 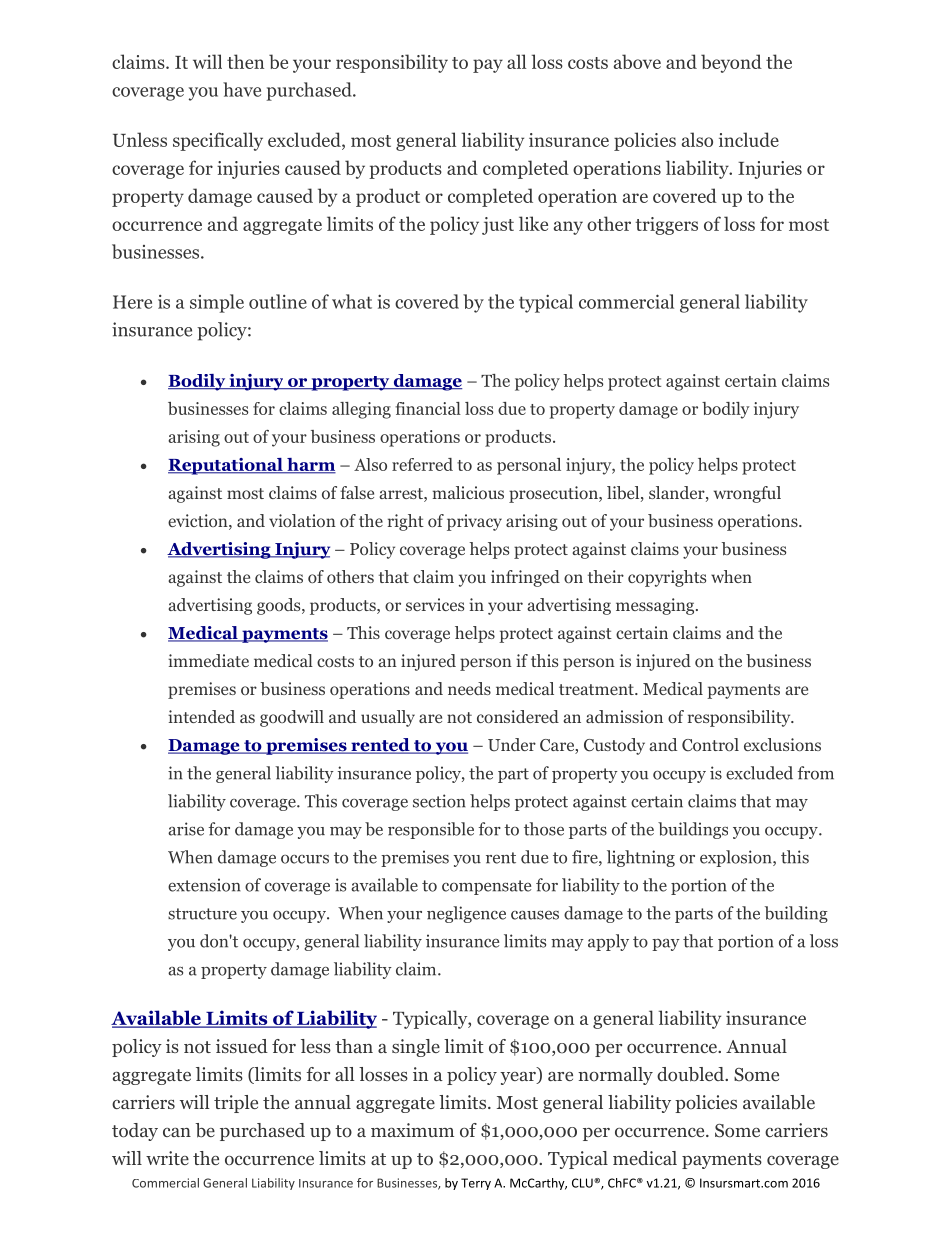 I want to click on Control, so click(x=710, y=745).
